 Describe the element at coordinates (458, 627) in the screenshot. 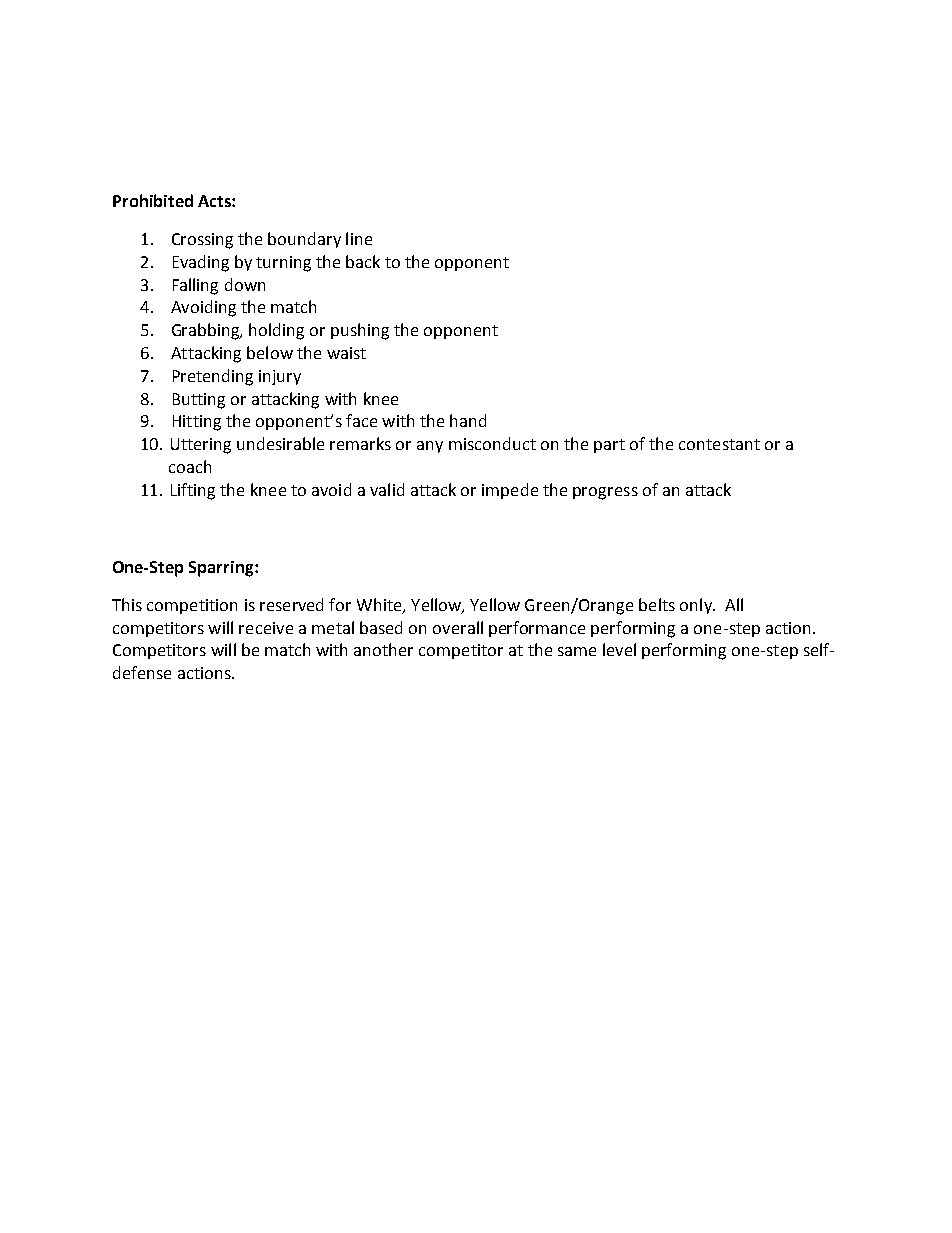

I see `overall` at that location.
